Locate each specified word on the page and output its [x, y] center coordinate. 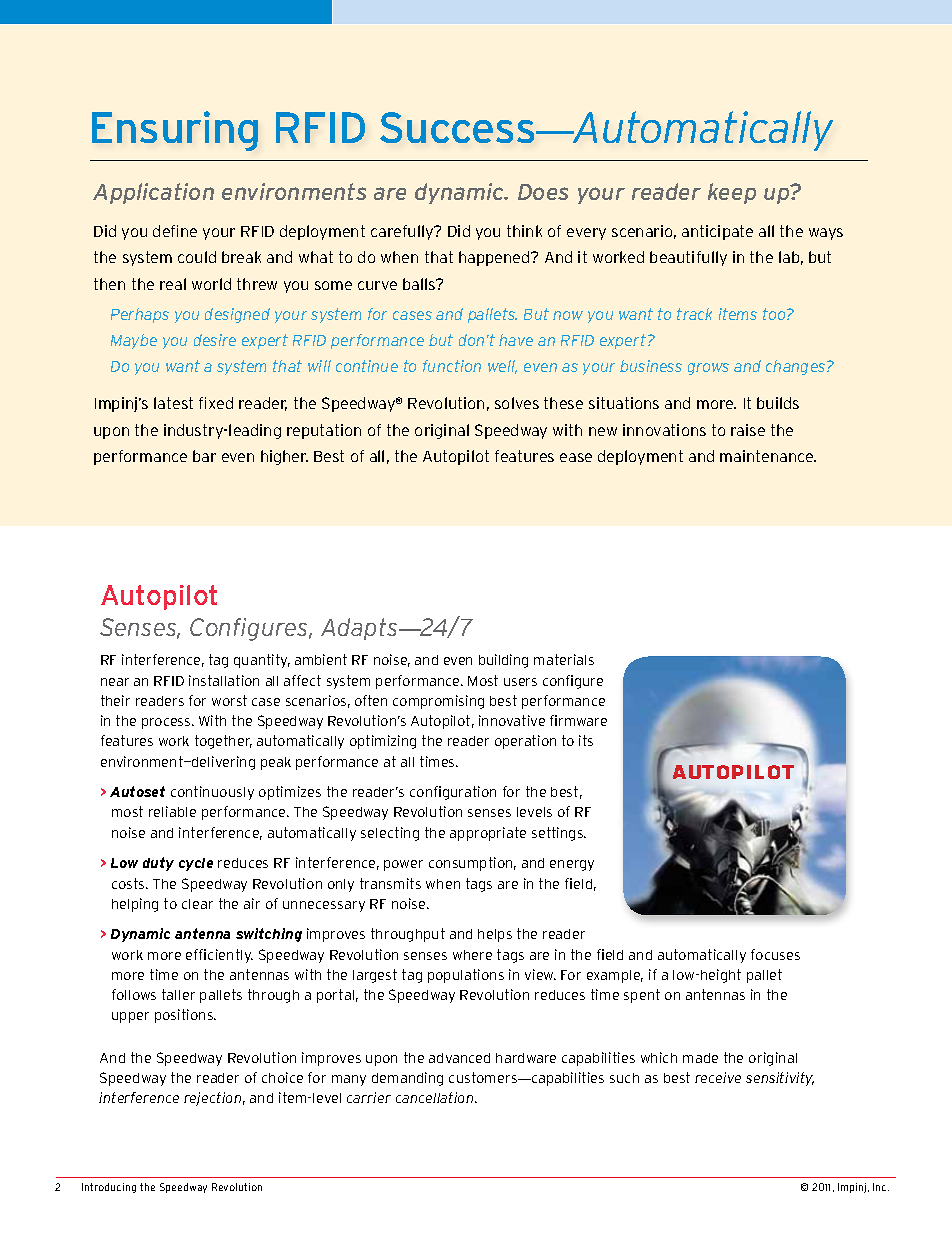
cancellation [436, 1097]
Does [543, 192]
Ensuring [175, 131]
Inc [881, 1187]
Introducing [109, 1188]
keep [732, 193]
